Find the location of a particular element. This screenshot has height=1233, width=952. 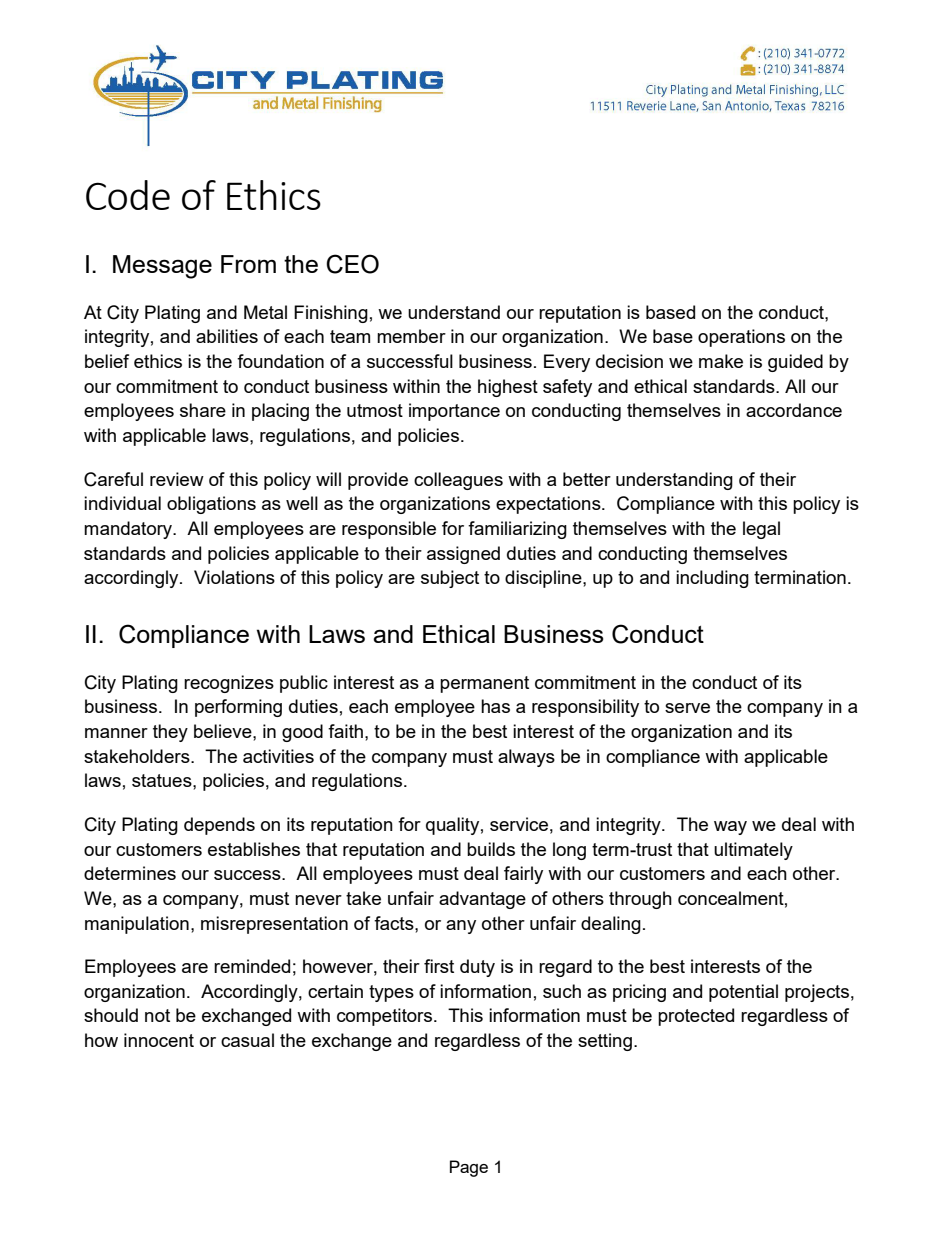

assigned is located at coordinates (463, 555).
